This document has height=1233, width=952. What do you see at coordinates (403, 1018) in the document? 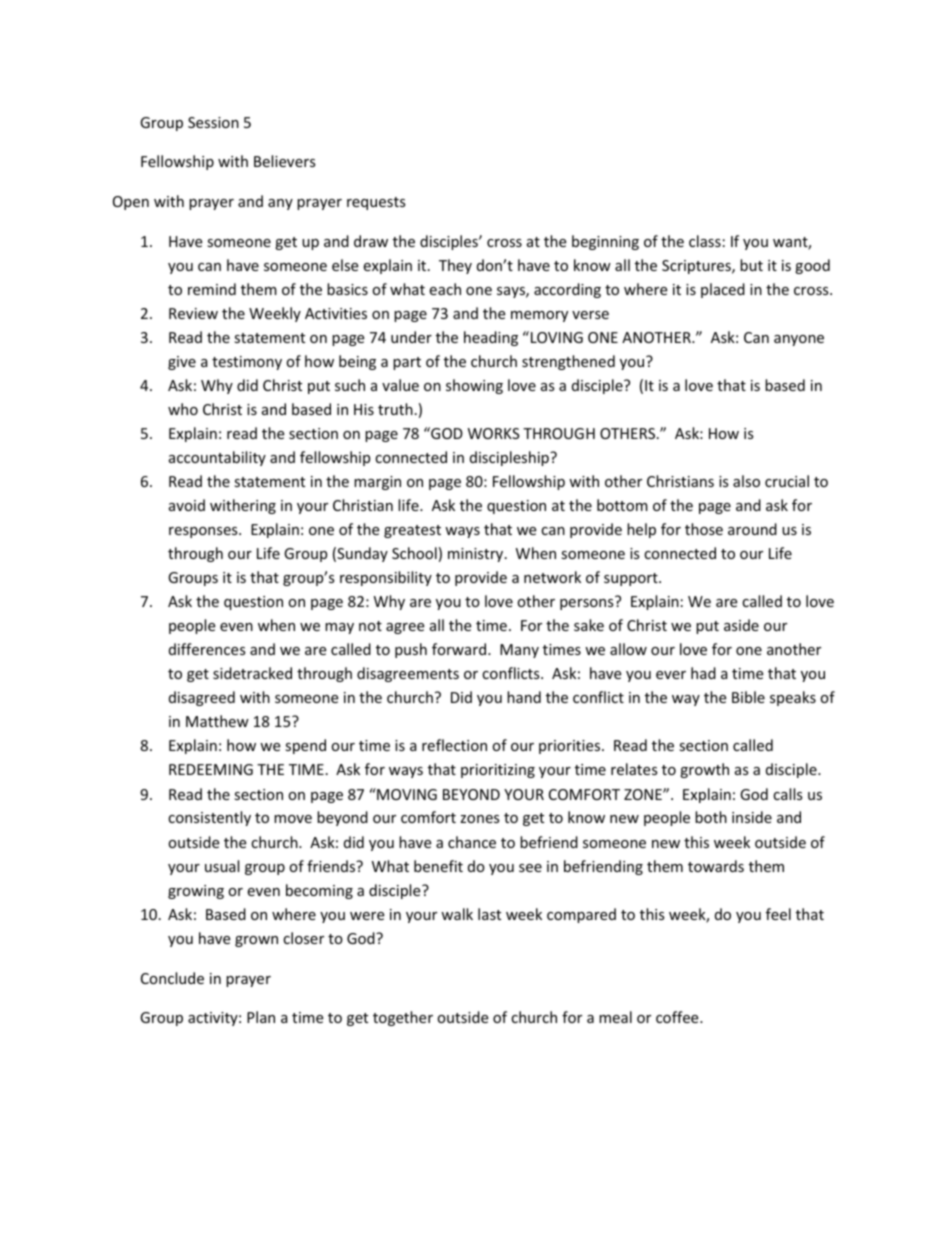
I see `together` at bounding box center [403, 1018].
